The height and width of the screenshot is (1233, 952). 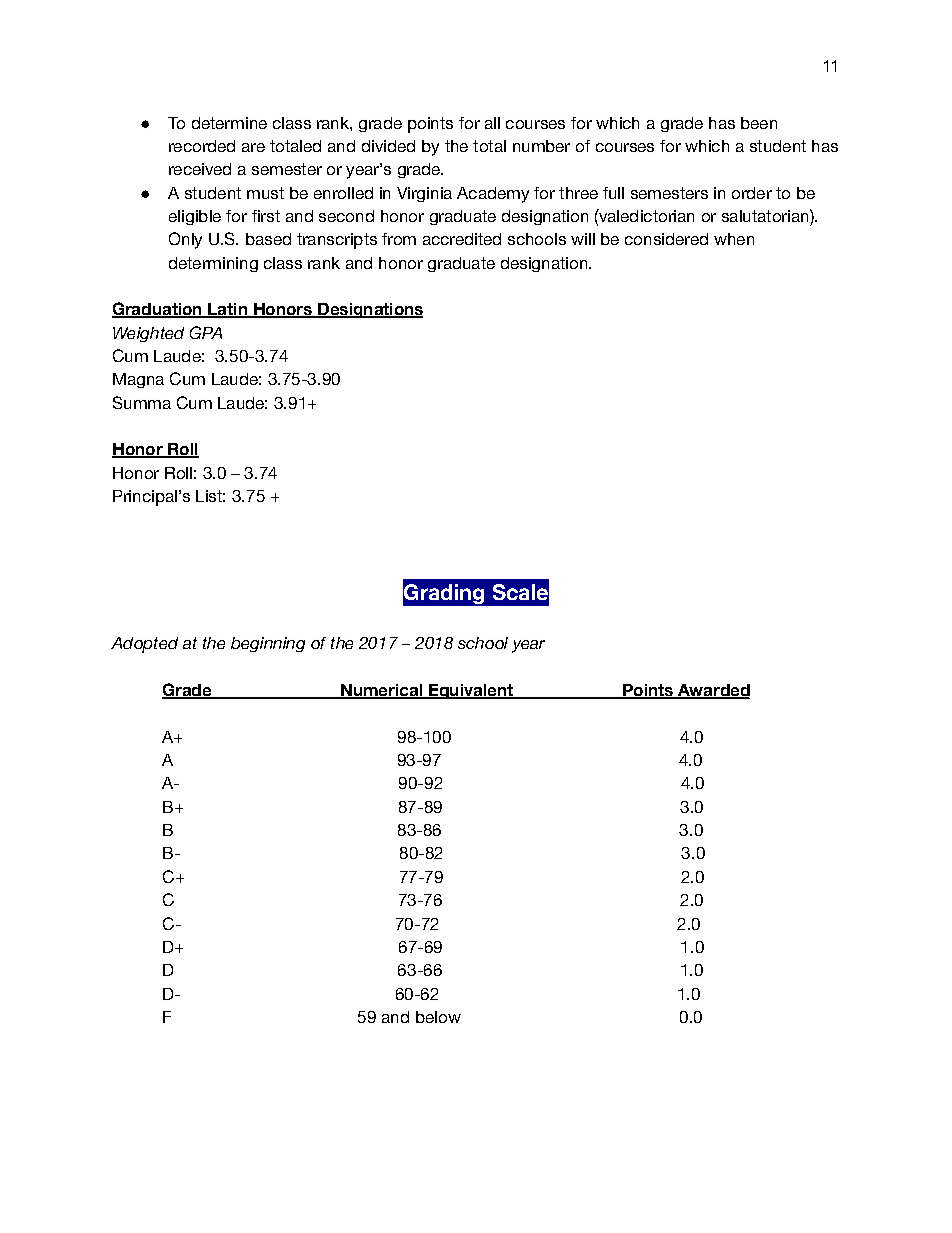 What do you see at coordinates (144, 645) in the screenshot?
I see `Adopted` at bounding box center [144, 645].
